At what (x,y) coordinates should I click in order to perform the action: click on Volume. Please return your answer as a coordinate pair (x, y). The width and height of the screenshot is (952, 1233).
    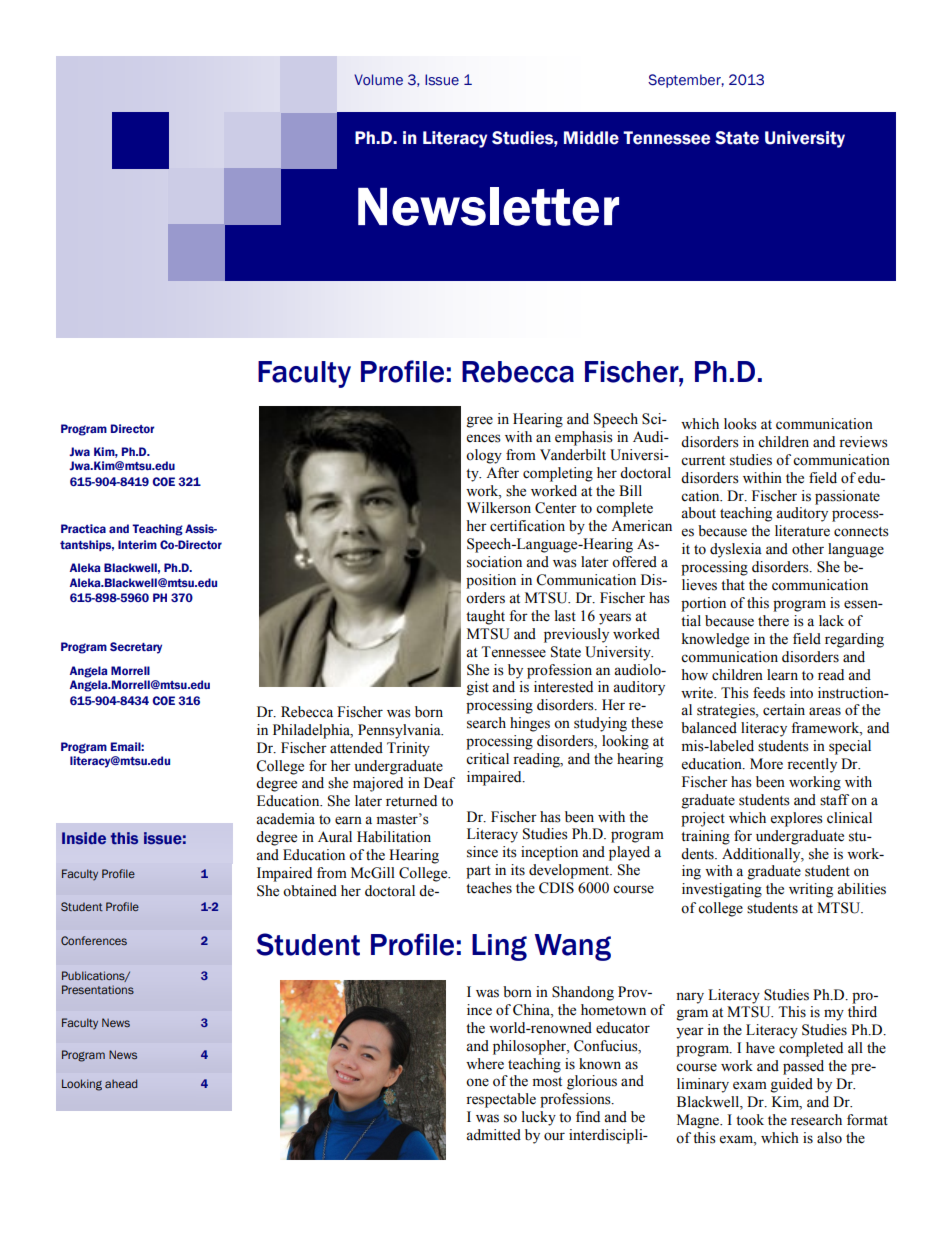
    Looking at the image, I should click on (378, 80).
